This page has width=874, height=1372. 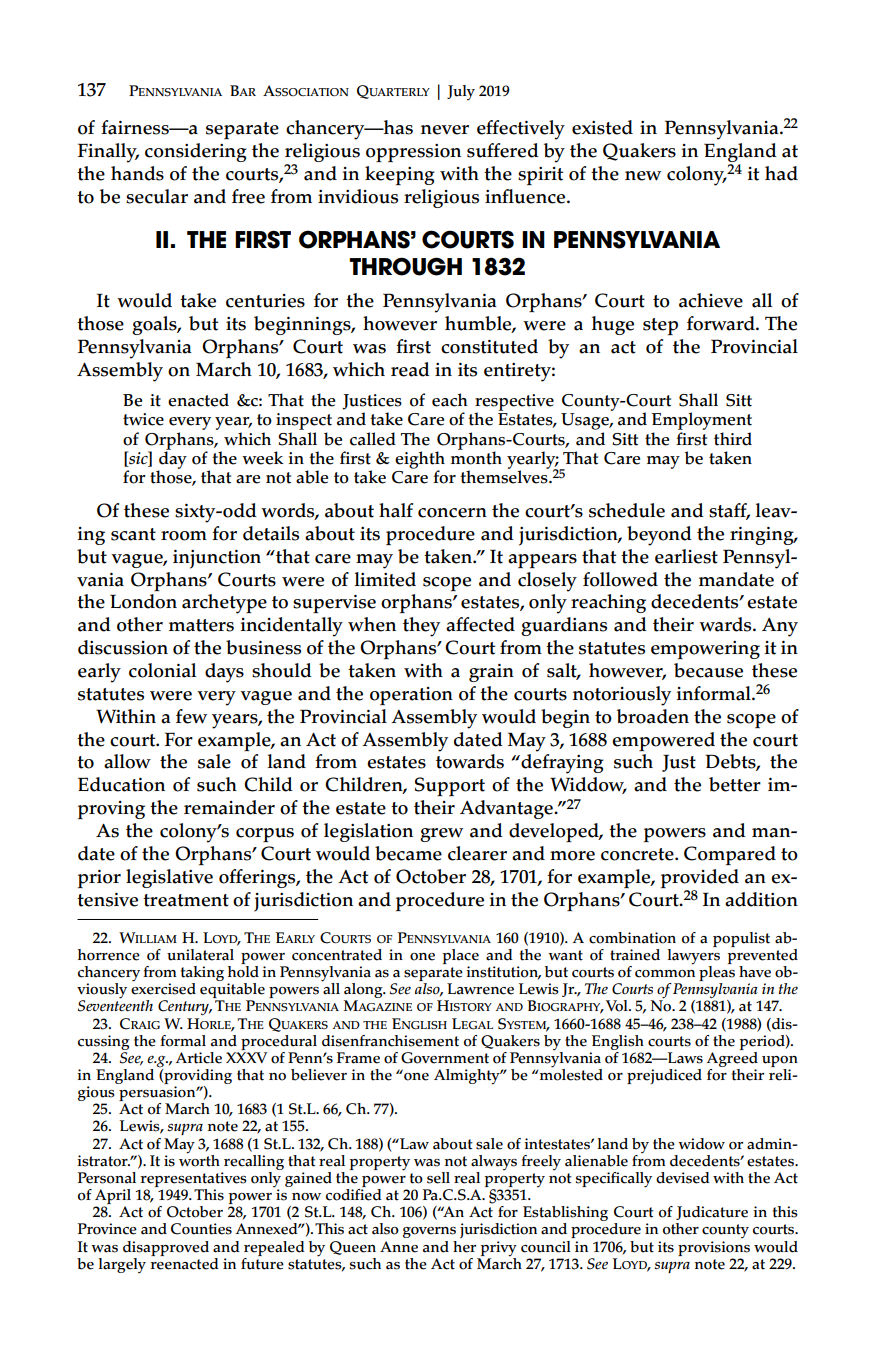 What do you see at coordinates (196, 152) in the page?
I see `considering` at bounding box center [196, 152].
